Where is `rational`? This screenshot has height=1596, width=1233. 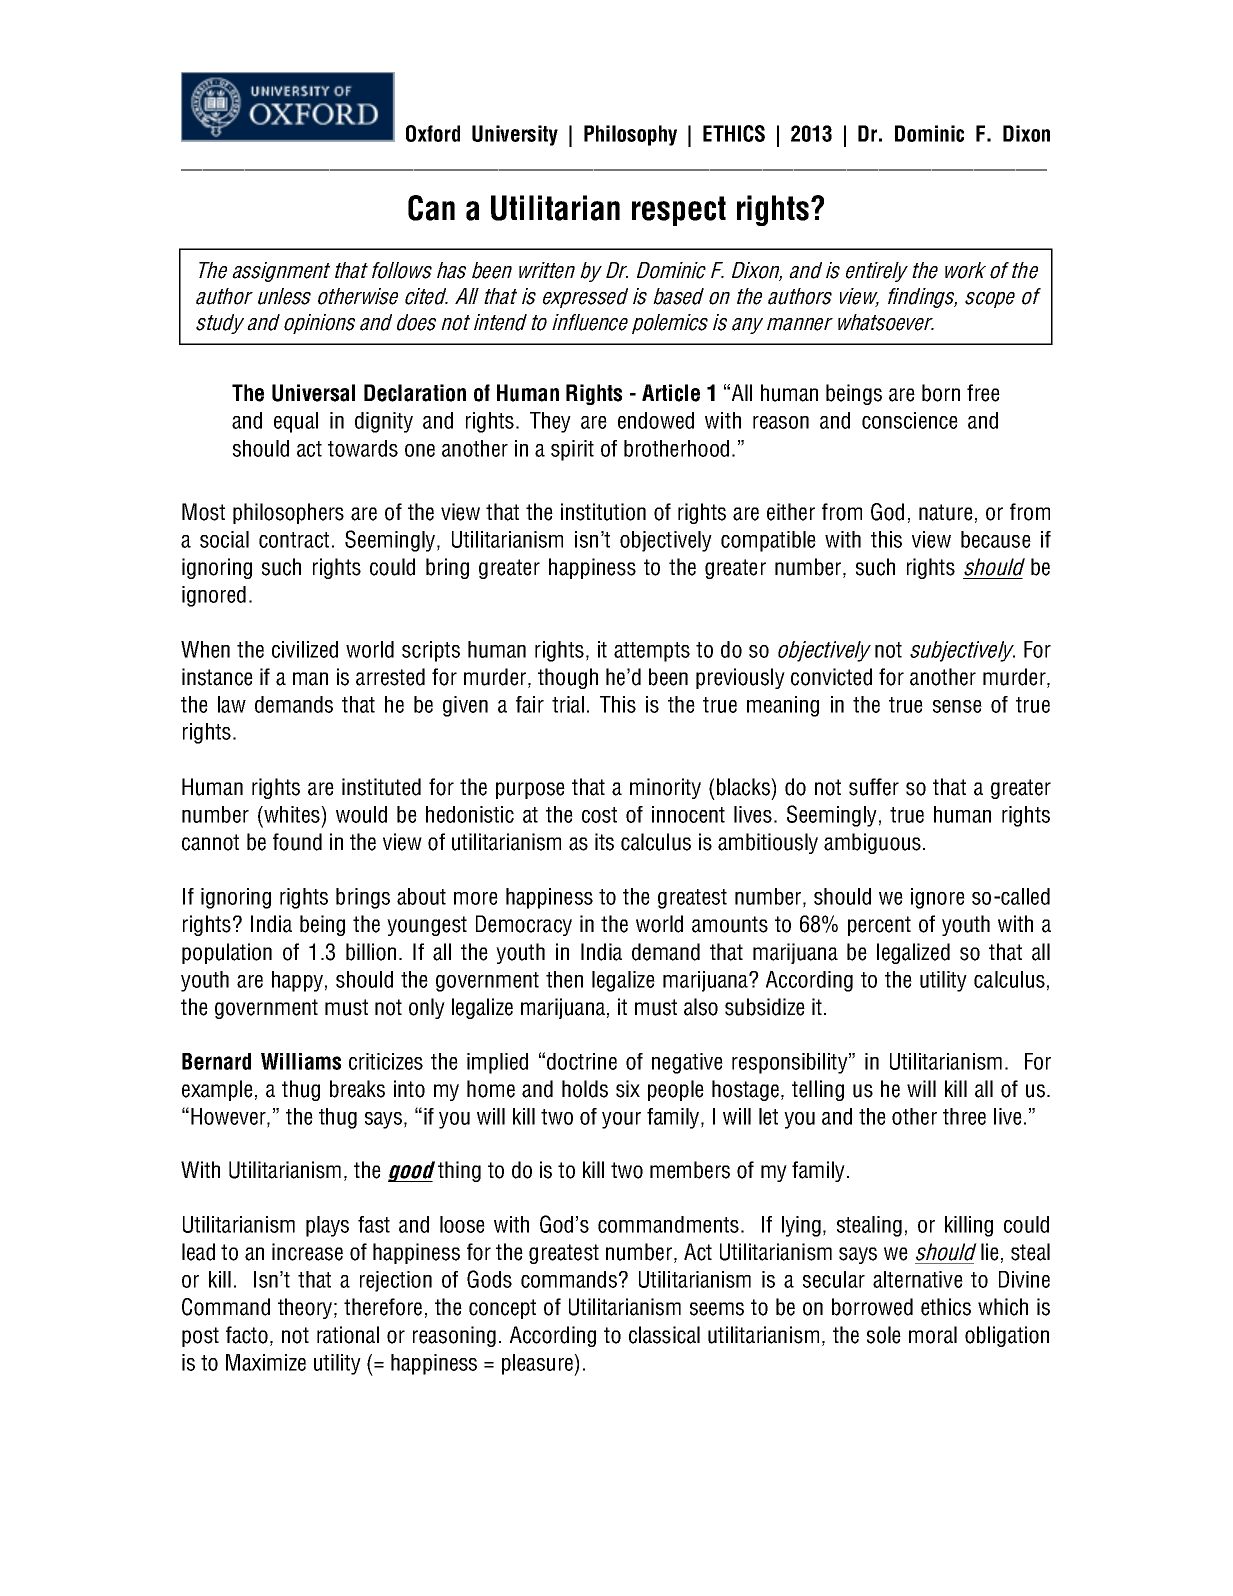 rational is located at coordinates (348, 1335).
